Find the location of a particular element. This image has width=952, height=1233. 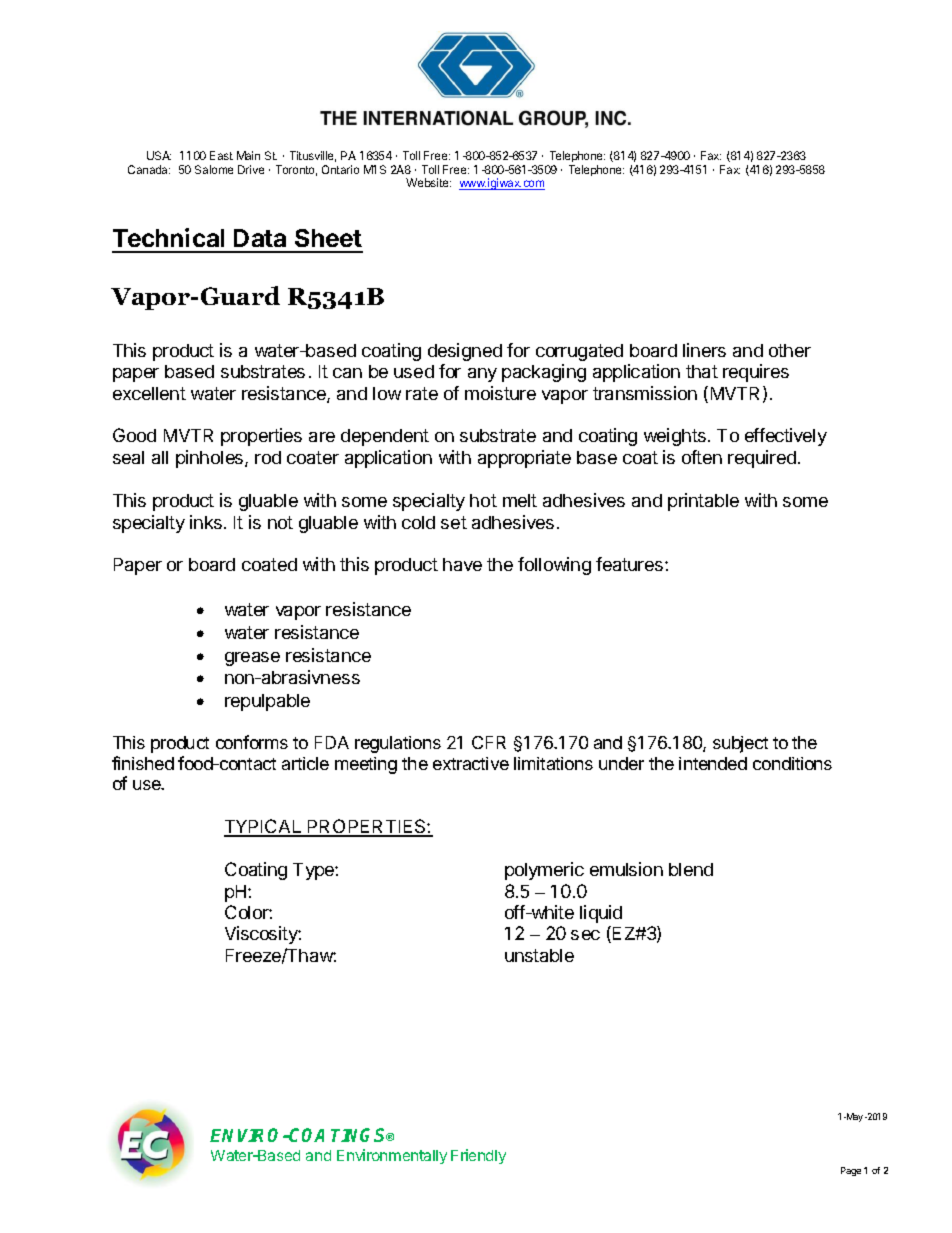

other is located at coordinates (790, 350).
